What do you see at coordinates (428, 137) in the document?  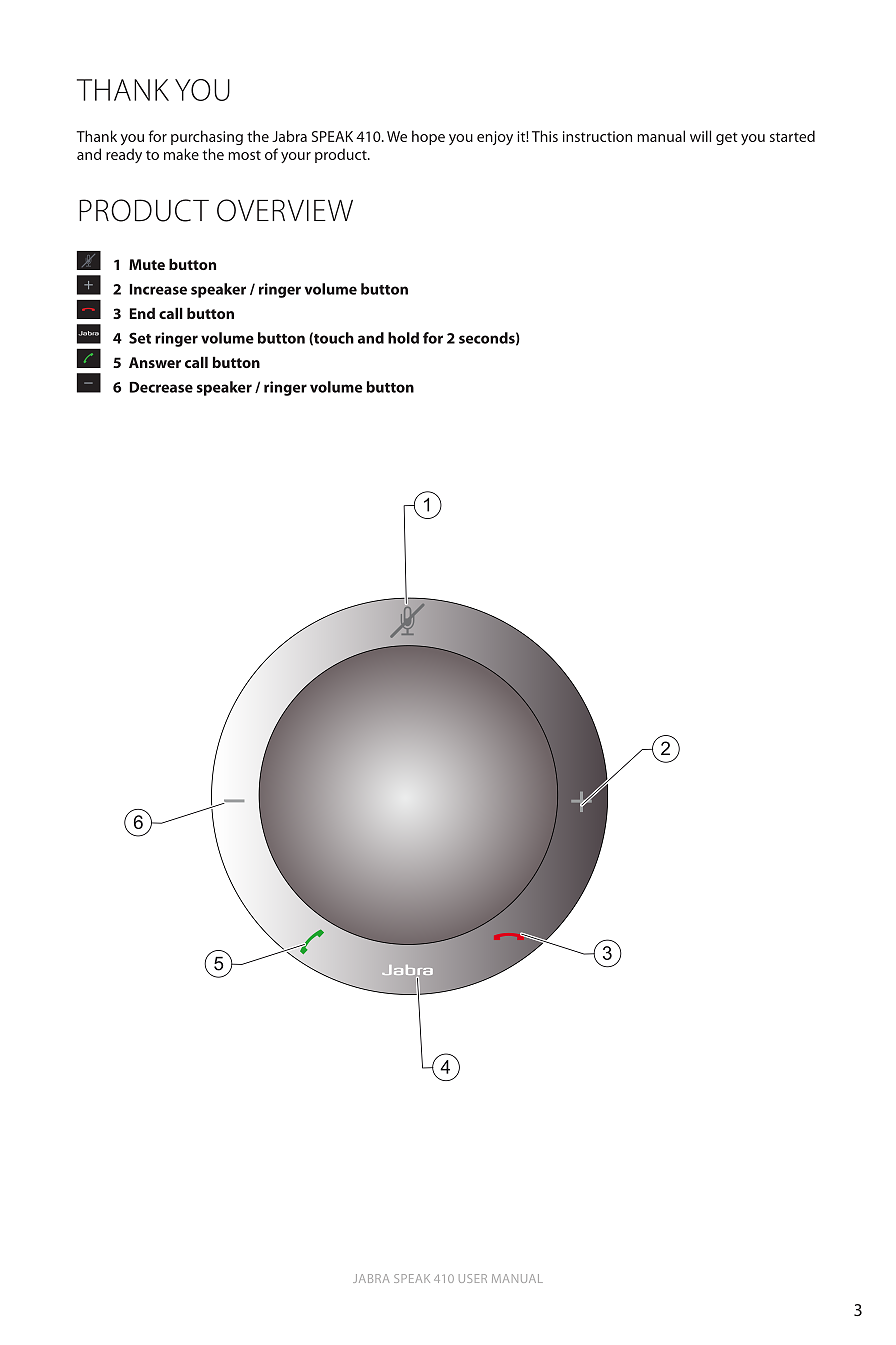 I see `hope` at bounding box center [428, 137].
